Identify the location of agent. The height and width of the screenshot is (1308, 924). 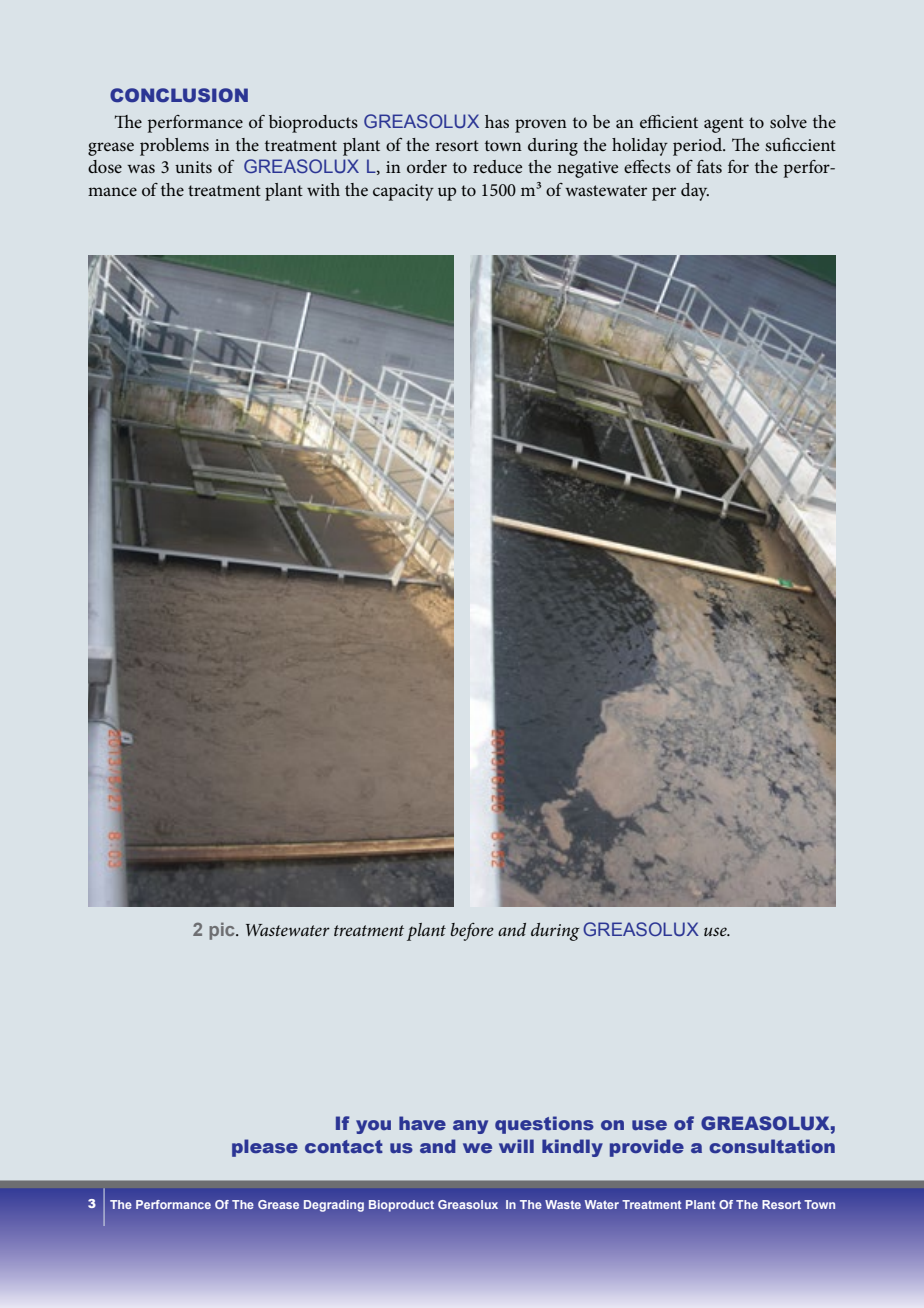
(724, 125).
